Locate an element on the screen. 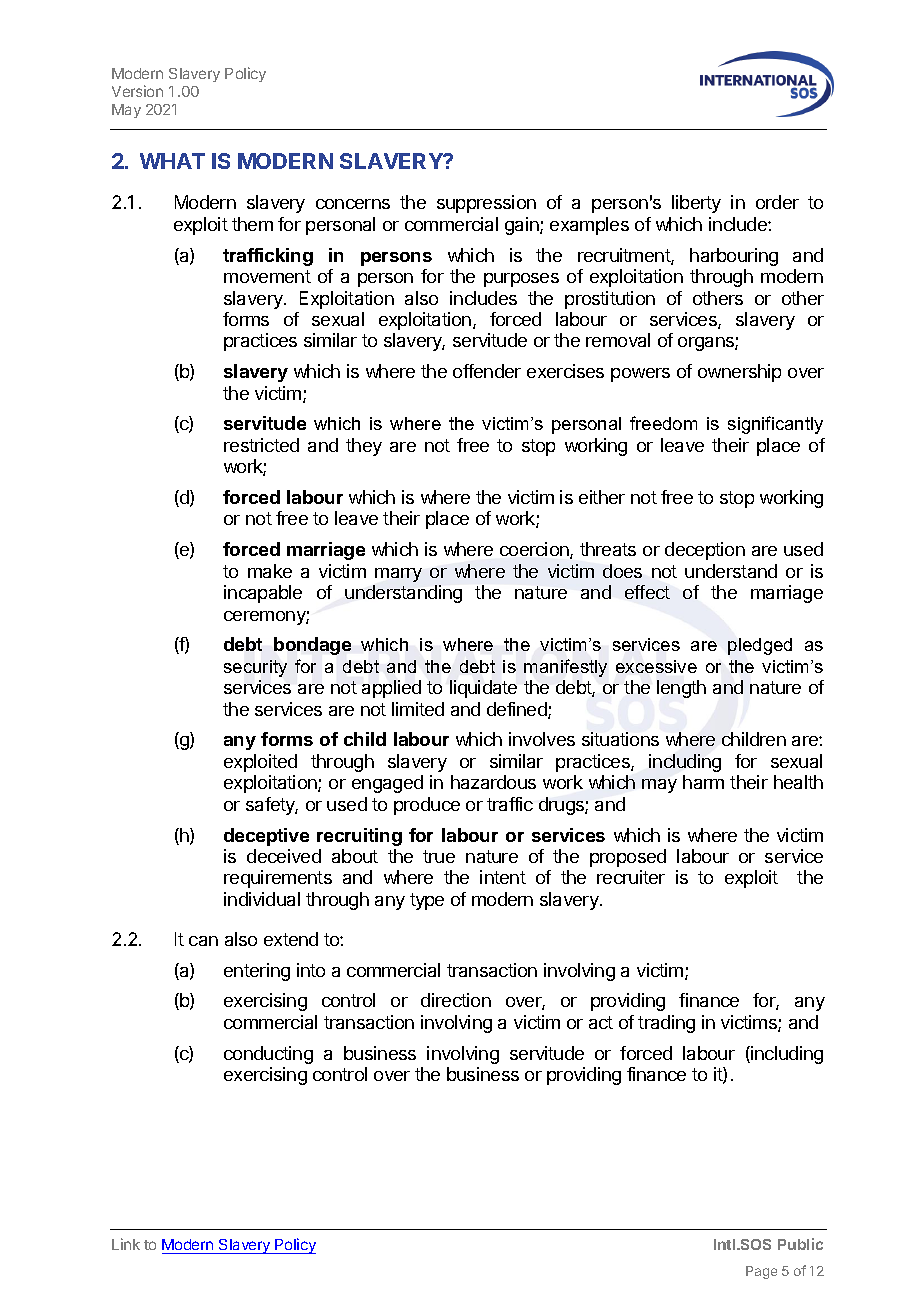 Image resolution: width=924 pixels, height=1308 pixels. direction is located at coordinates (456, 1000).
